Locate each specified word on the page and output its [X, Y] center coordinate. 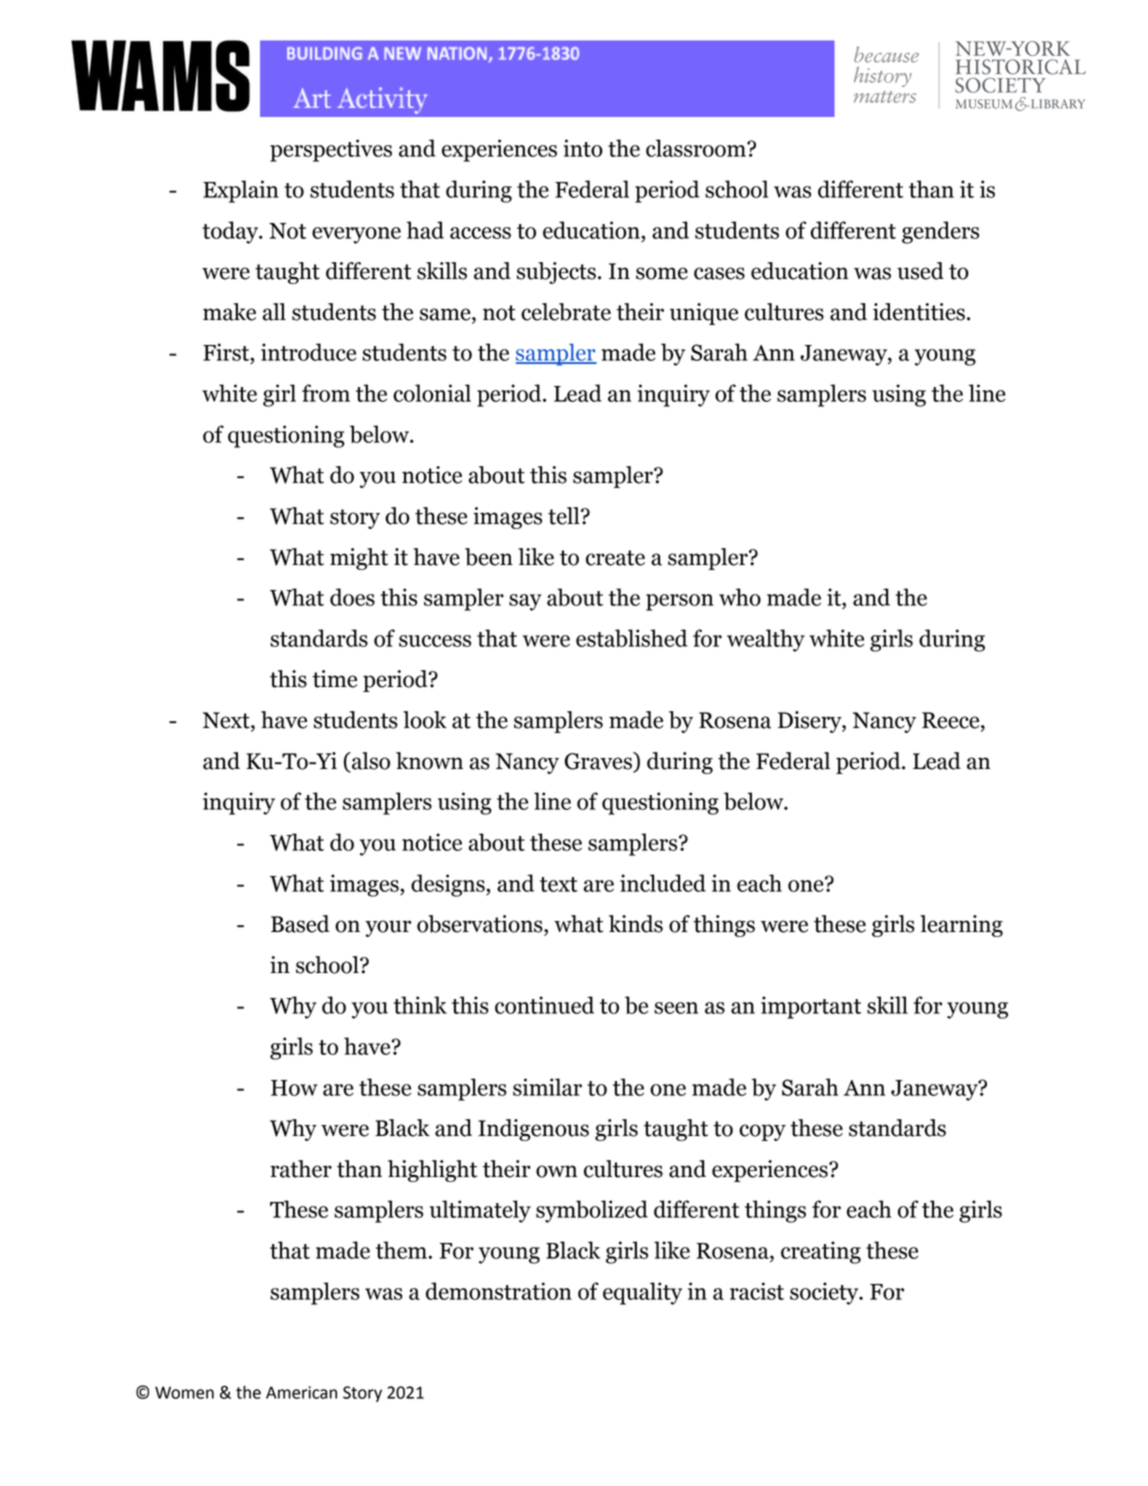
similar [547, 1087]
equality [642, 1293]
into [583, 148]
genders [940, 232]
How [294, 1088]
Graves [599, 762]
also [370, 762]
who [740, 597]
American [301, 1392]
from [326, 393]
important [811, 1007]
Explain [241, 191]
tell [565, 516]
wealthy [766, 640]
